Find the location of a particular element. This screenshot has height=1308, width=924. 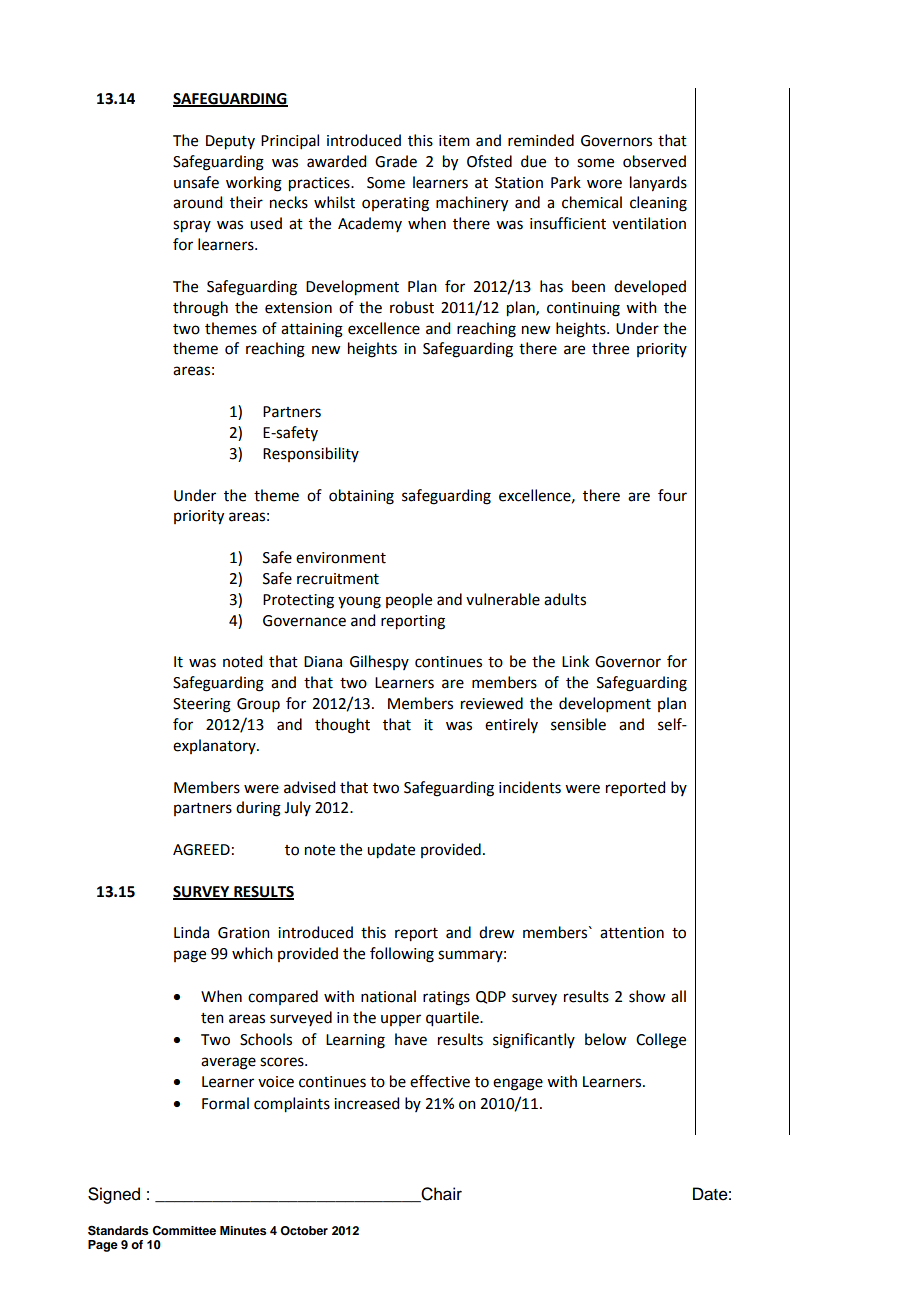

four is located at coordinates (672, 495).
